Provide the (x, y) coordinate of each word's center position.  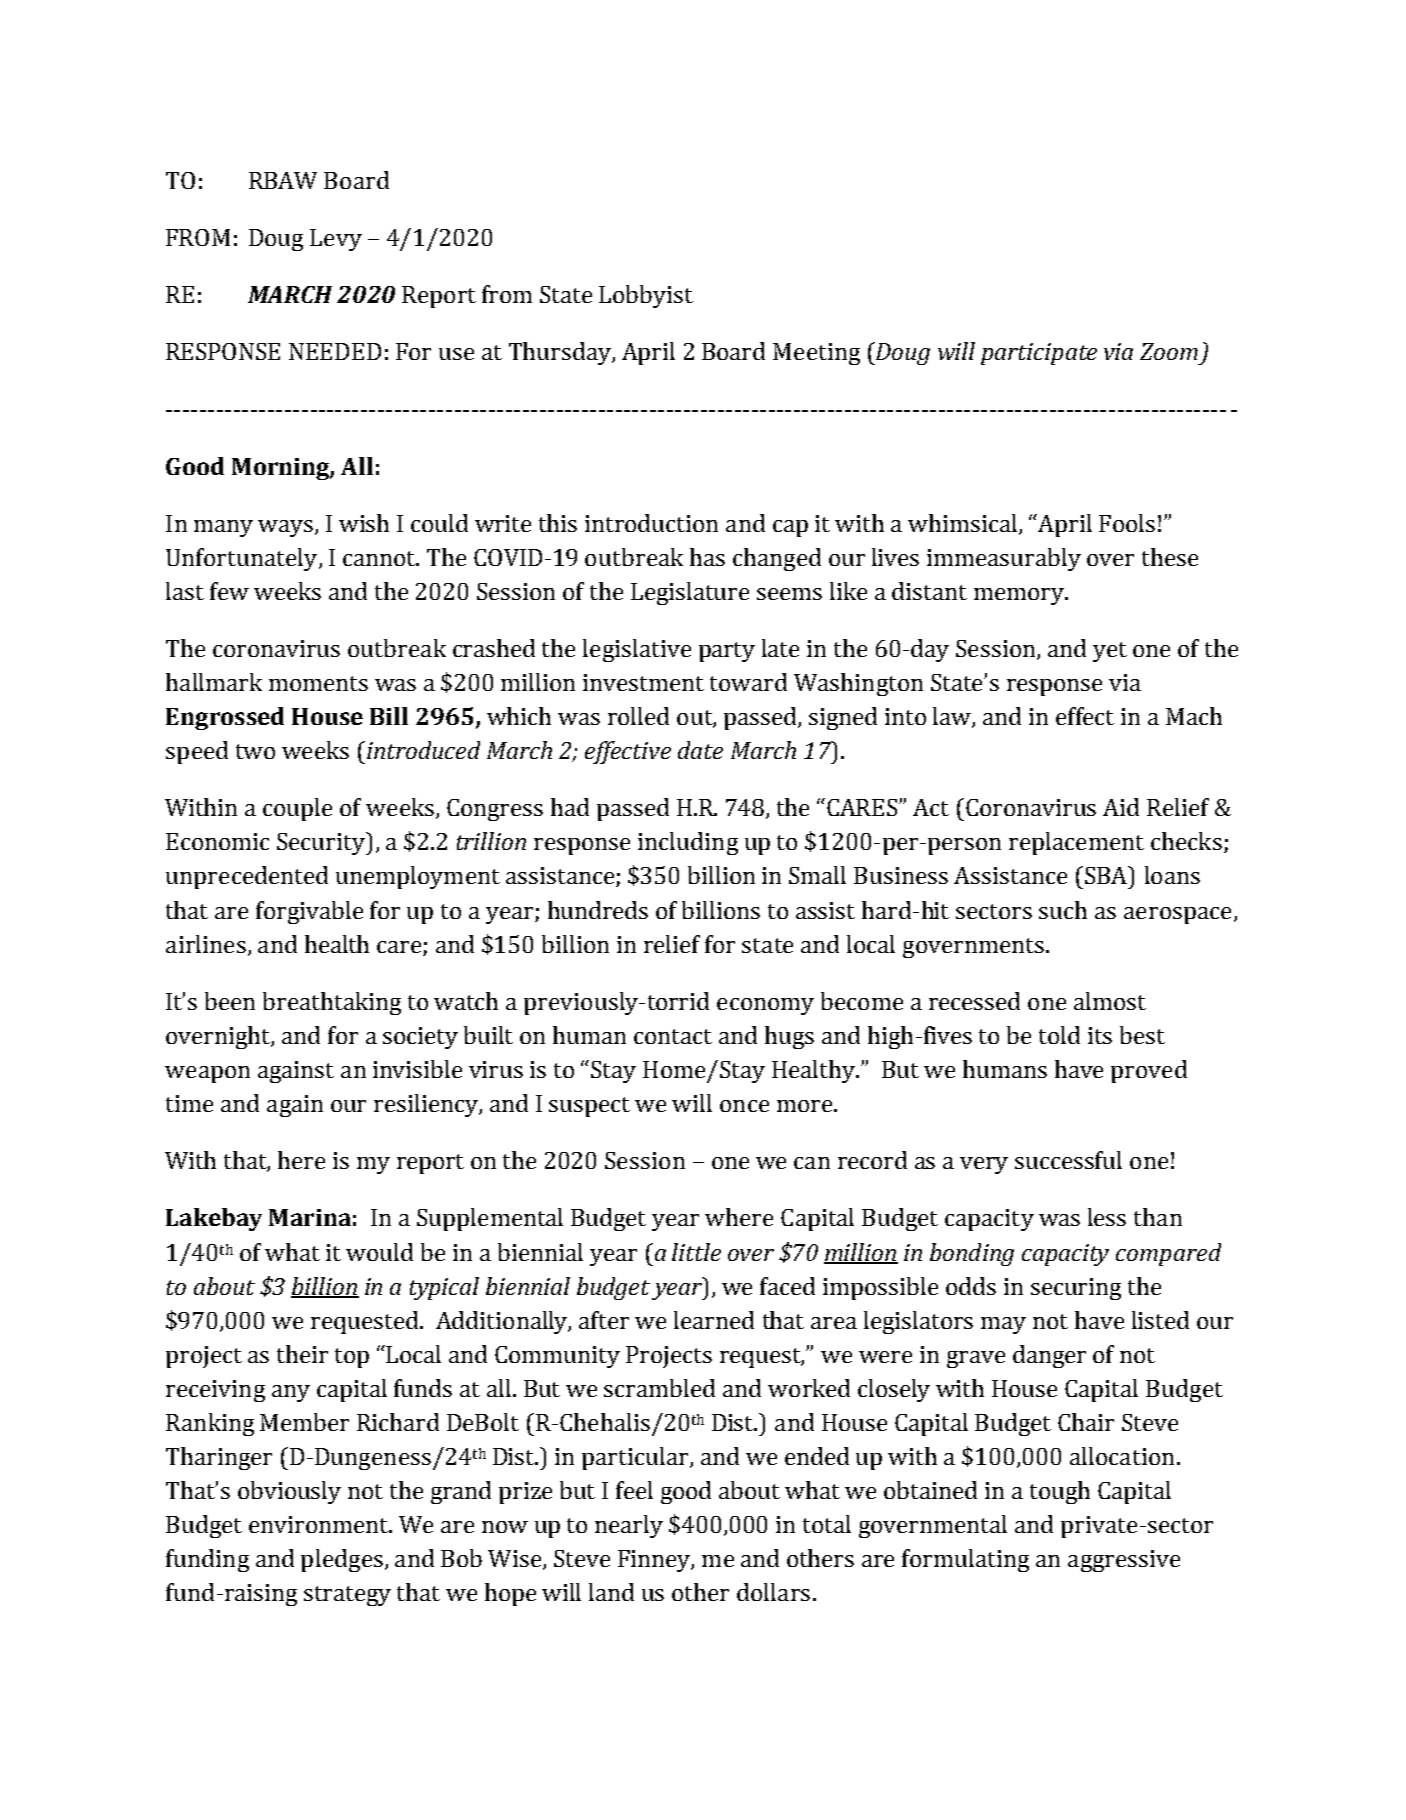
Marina (310, 1217)
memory (1020, 596)
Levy (336, 240)
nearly (629, 1526)
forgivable (309, 912)
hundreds (598, 910)
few (229, 591)
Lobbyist (646, 296)
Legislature (690, 593)
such (1063, 910)
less (1107, 1217)
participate (1039, 354)
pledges (342, 1560)
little (696, 1252)
